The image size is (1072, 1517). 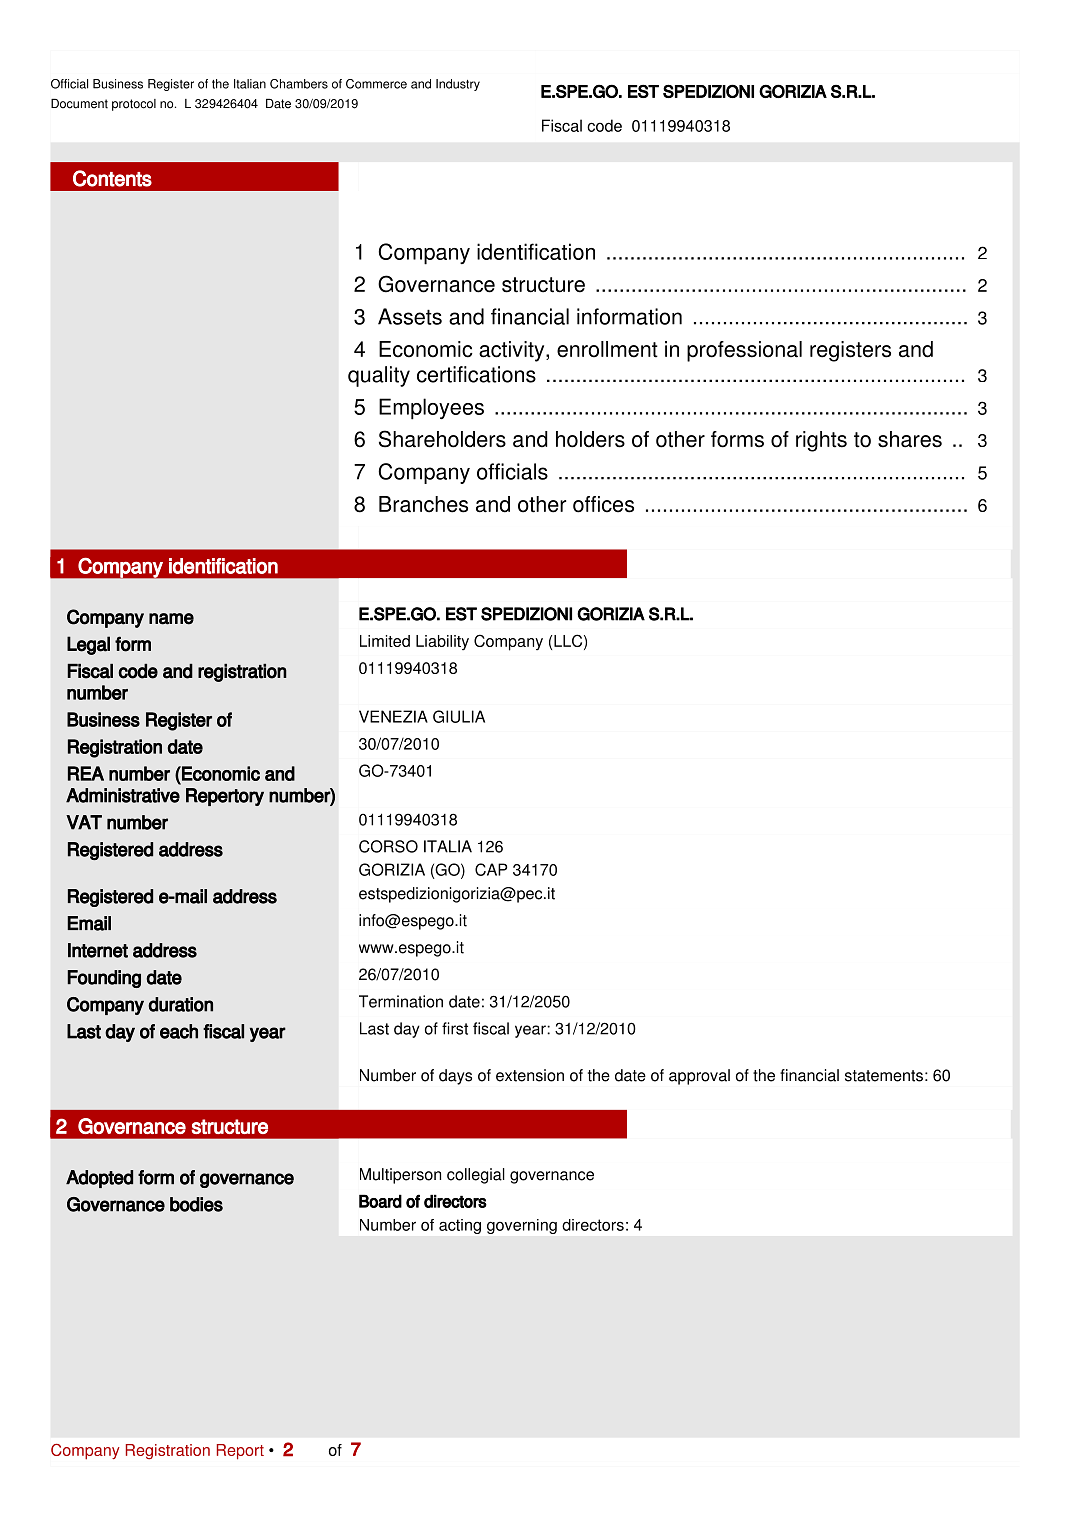 I want to click on Report, so click(x=240, y=1452).
